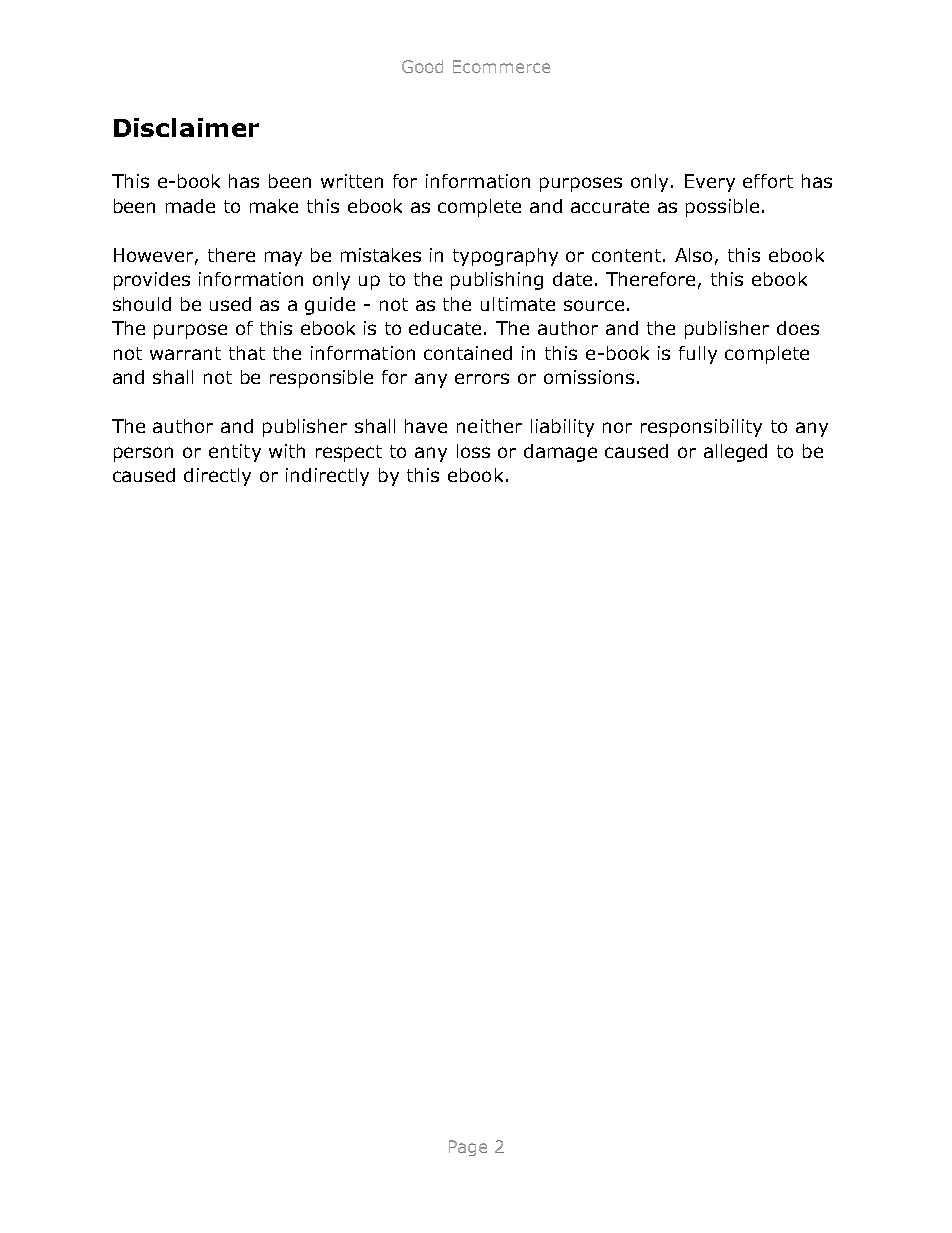 Image resolution: width=952 pixels, height=1233 pixels. Describe the element at coordinates (235, 453) in the screenshot. I see `entity` at that location.
